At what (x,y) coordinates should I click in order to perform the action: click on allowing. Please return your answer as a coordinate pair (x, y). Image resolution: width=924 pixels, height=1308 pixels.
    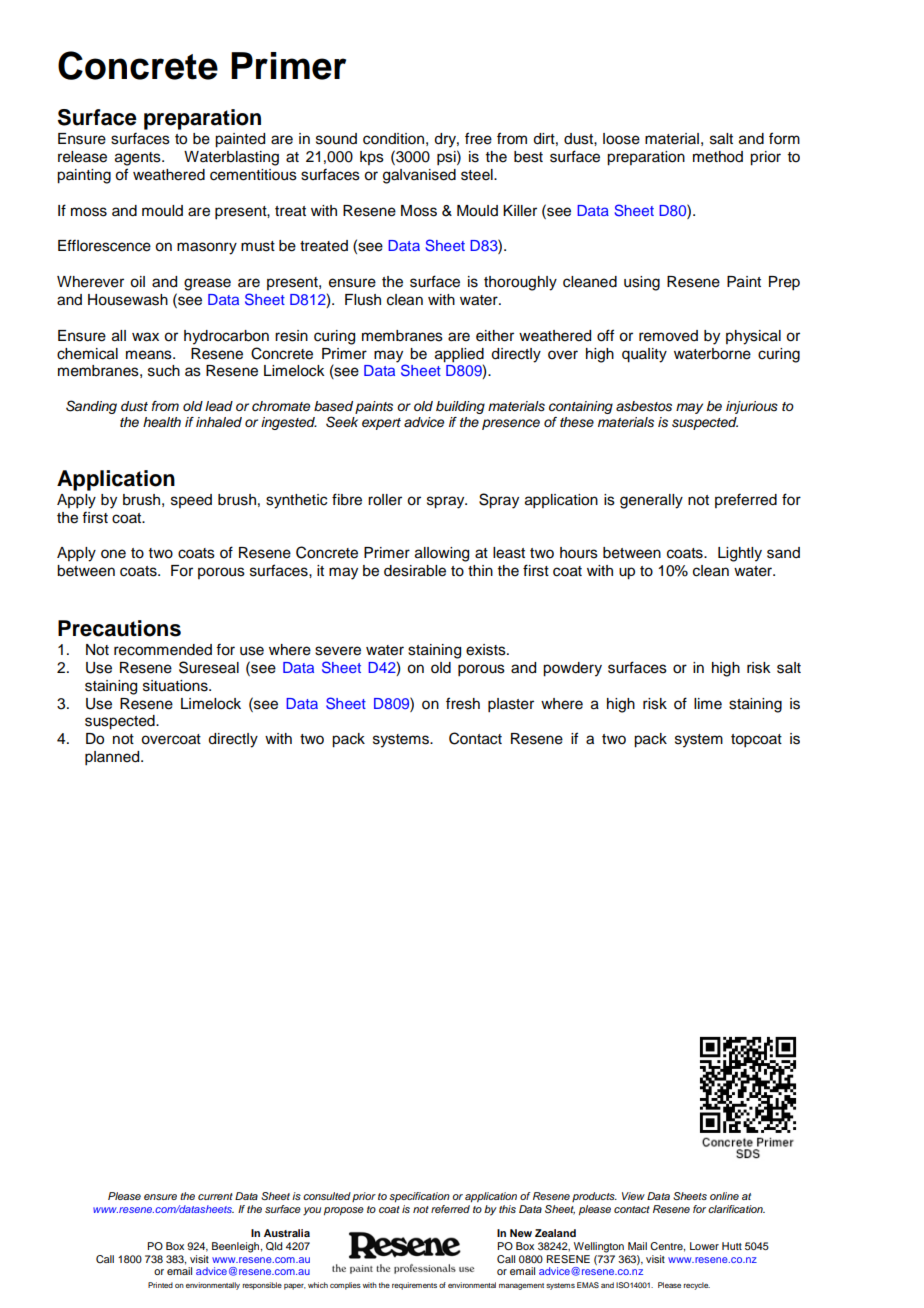
    Looking at the image, I should click on (442, 554).
